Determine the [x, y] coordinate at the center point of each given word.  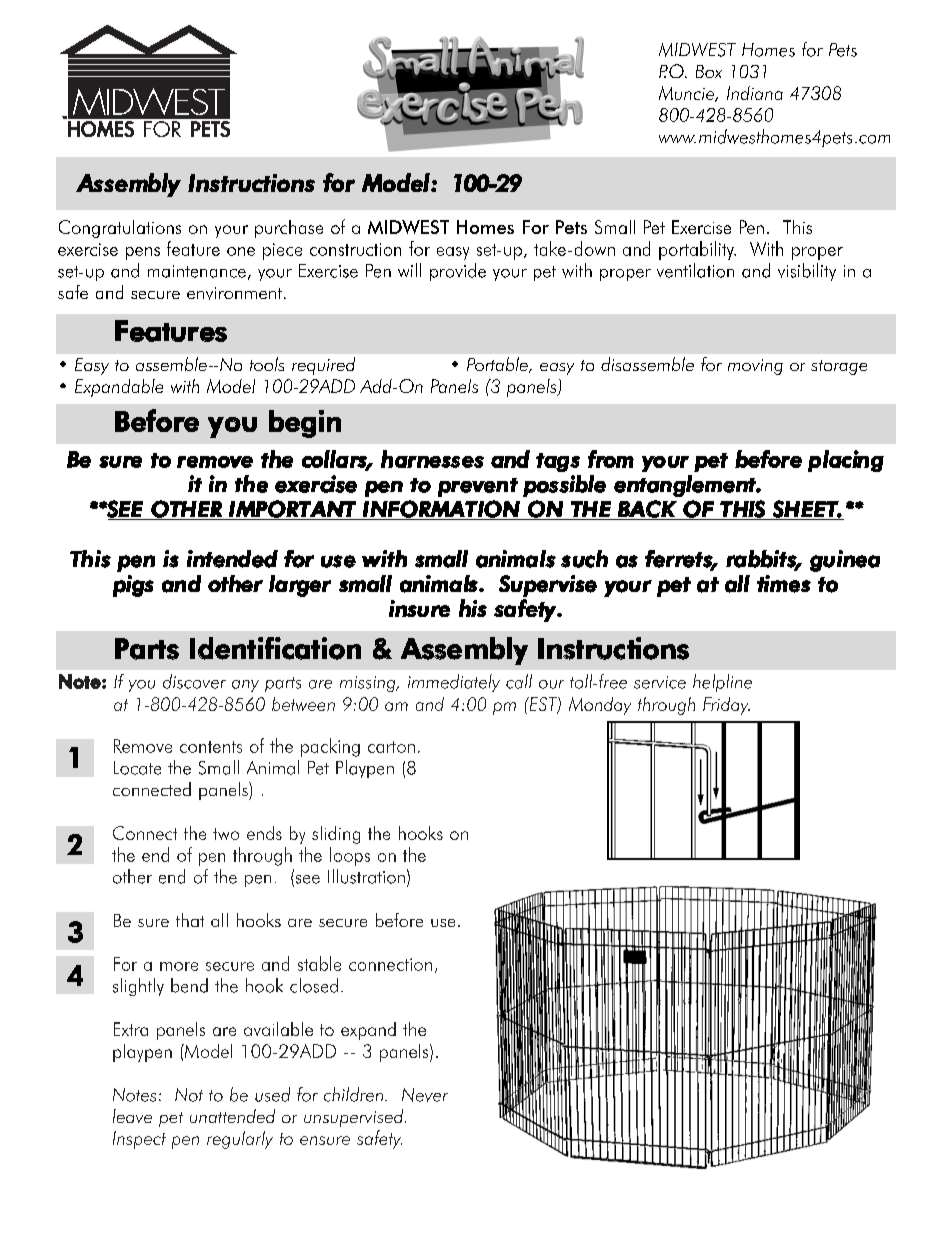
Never [425, 1095]
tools [267, 364]
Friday [726, 706]
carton [391, 747]
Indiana [755, 93]
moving [755, 367]
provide [458, 272]
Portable [498, 365]
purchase [289, 229]
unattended [232, 1116]
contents [211, 747]
